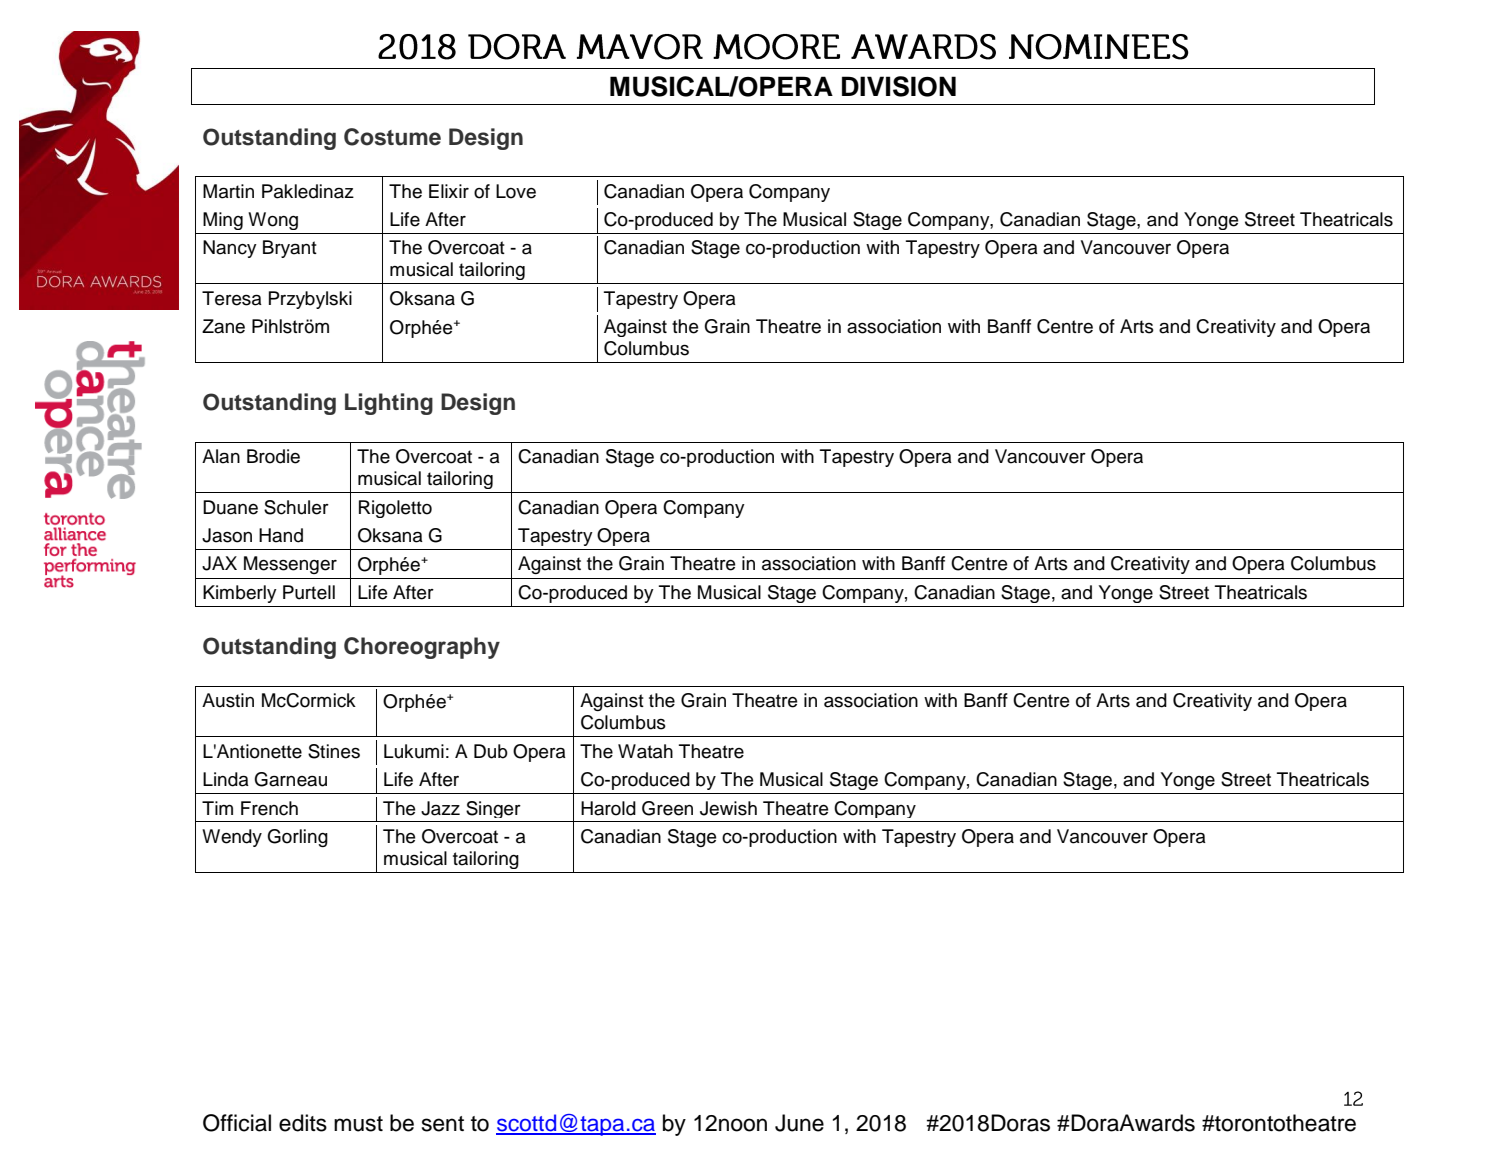  What do you see at coordinates (443, 1124) in the screenshot?
I see `sent` at bounding box center [443, 1124].
